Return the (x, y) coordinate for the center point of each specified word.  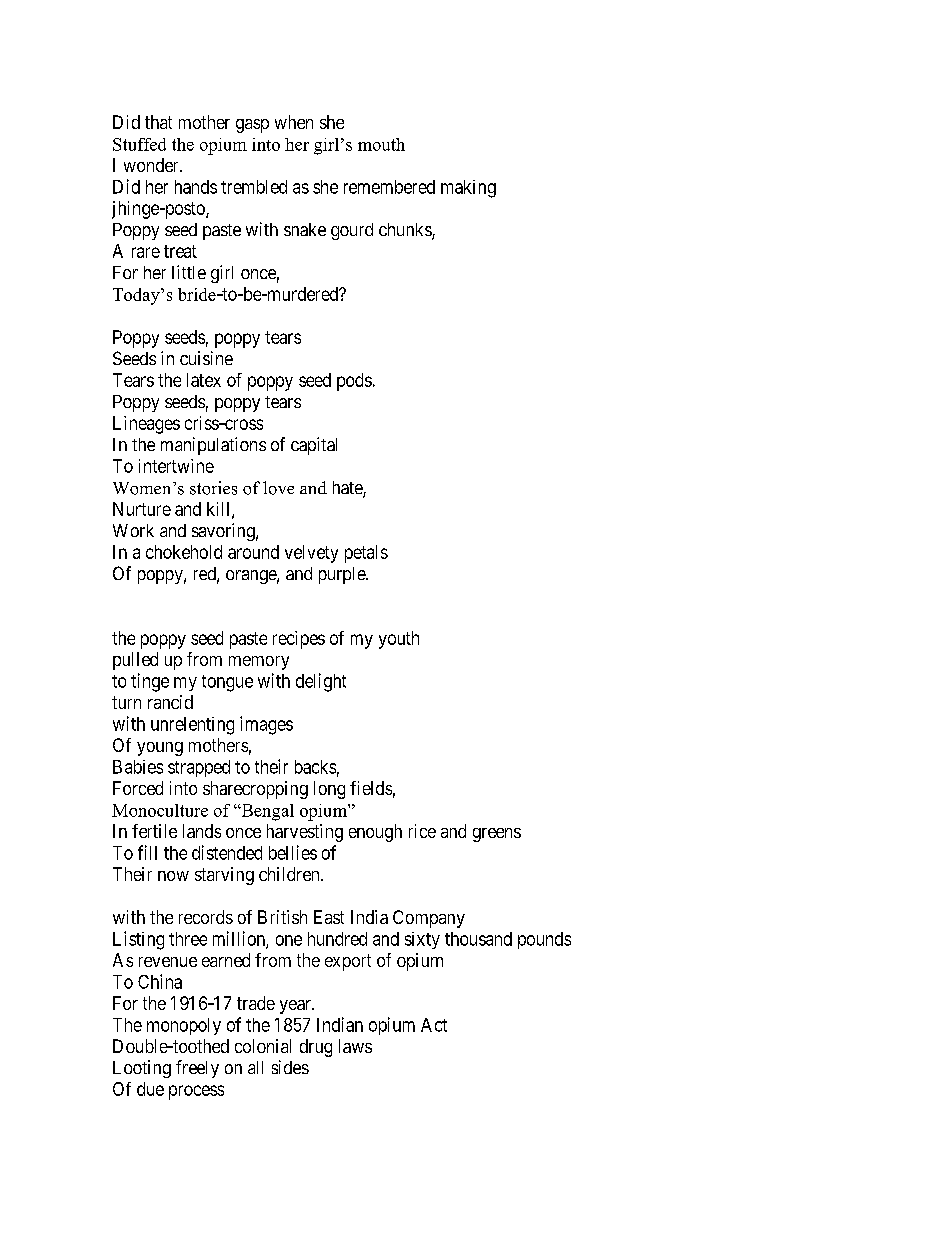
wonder (152, 165)
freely (197, 1069)
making (468, 189)
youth (399, 640)
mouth (381, 144)
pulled (135, 661)
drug (316, 1048)
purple (343, 575)
